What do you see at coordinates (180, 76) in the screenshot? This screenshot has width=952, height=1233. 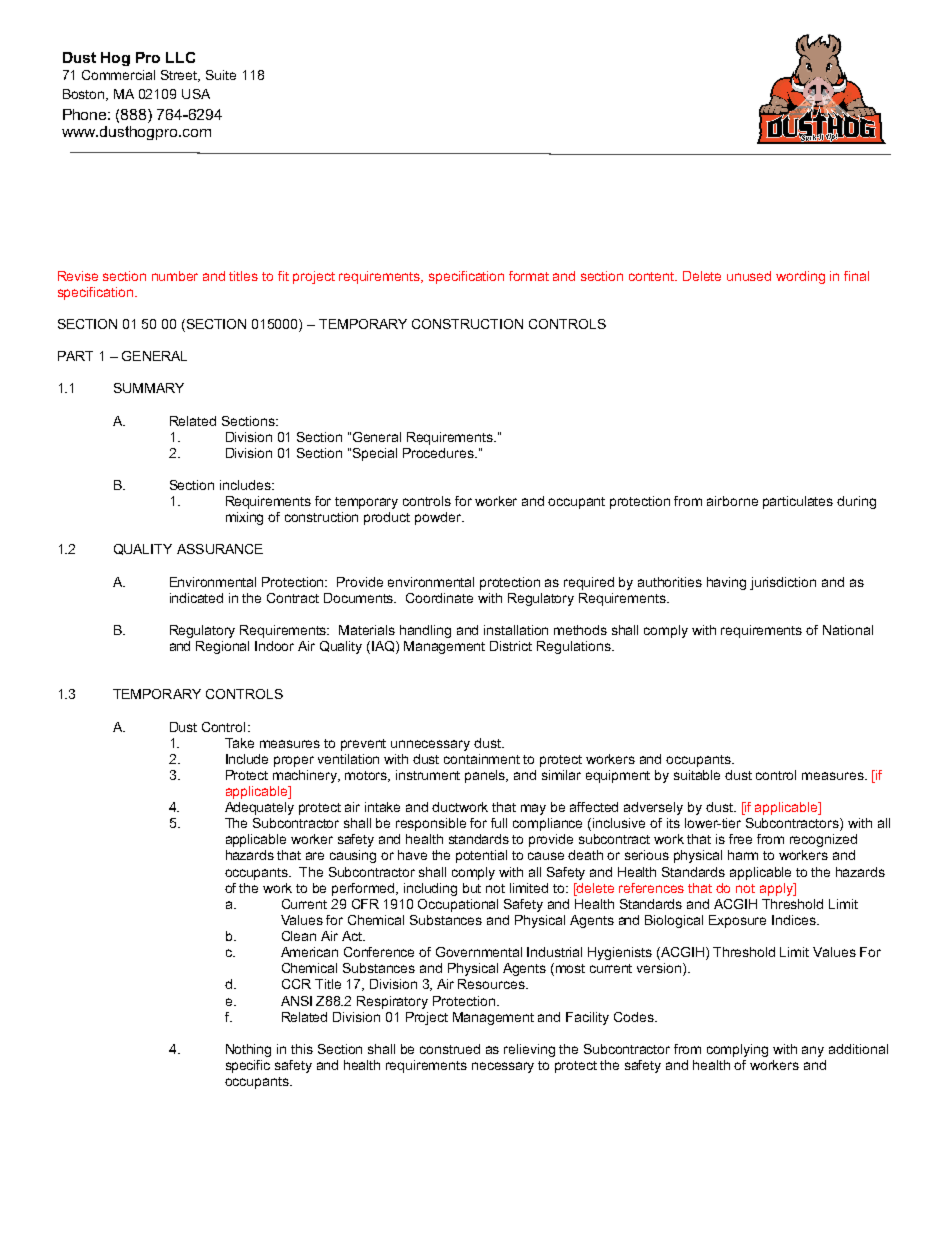 I see `Street` at bounding box center [180, 76].
